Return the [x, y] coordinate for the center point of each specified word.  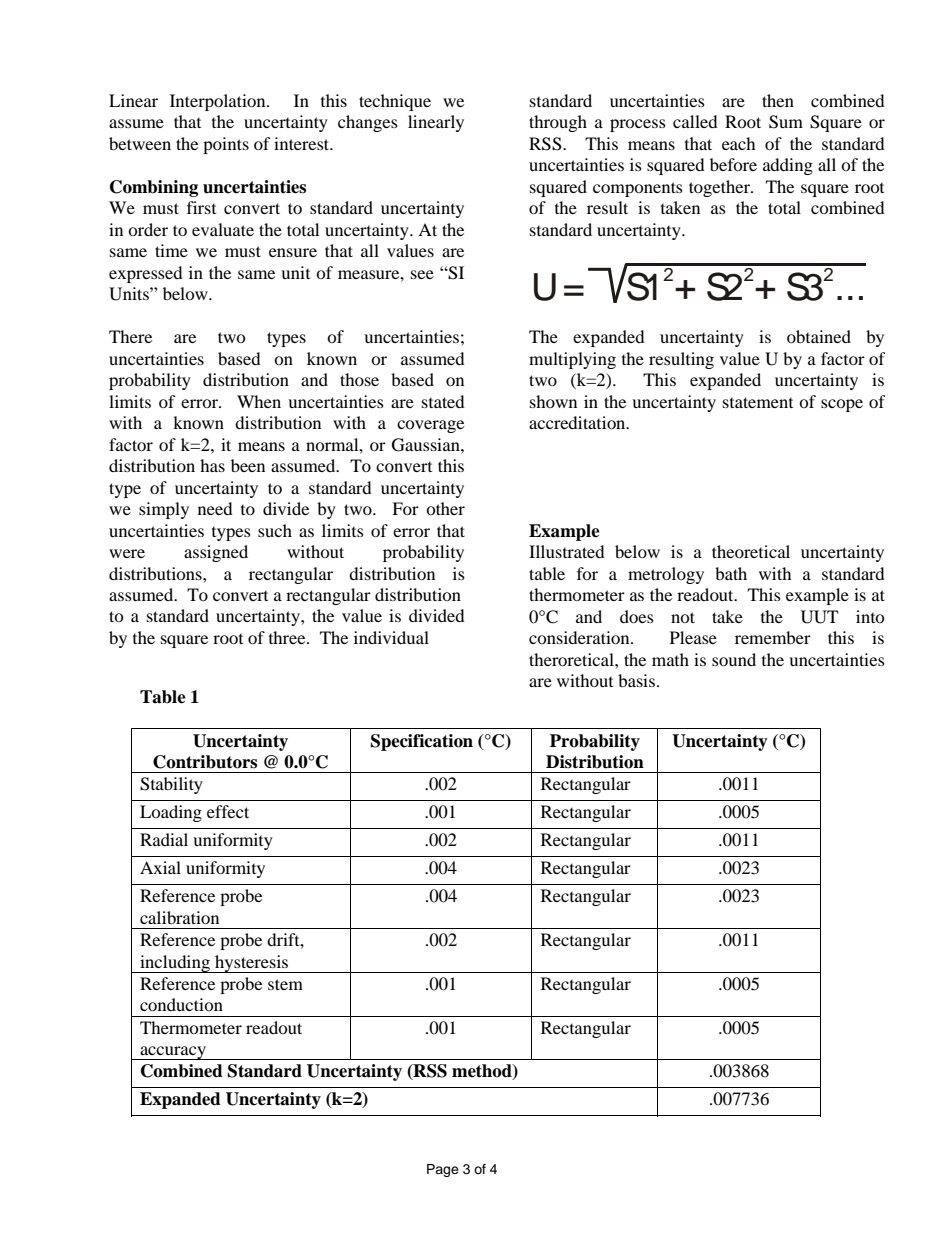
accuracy [173, 1053]
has [212, 465]
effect [228, 811]
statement [758, 402]
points [226, 145]
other [445, 508]
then [778, 100]
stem [285, 984]
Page [443, 1170]
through [558, 123]
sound [734, 659]
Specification [422, 742]
